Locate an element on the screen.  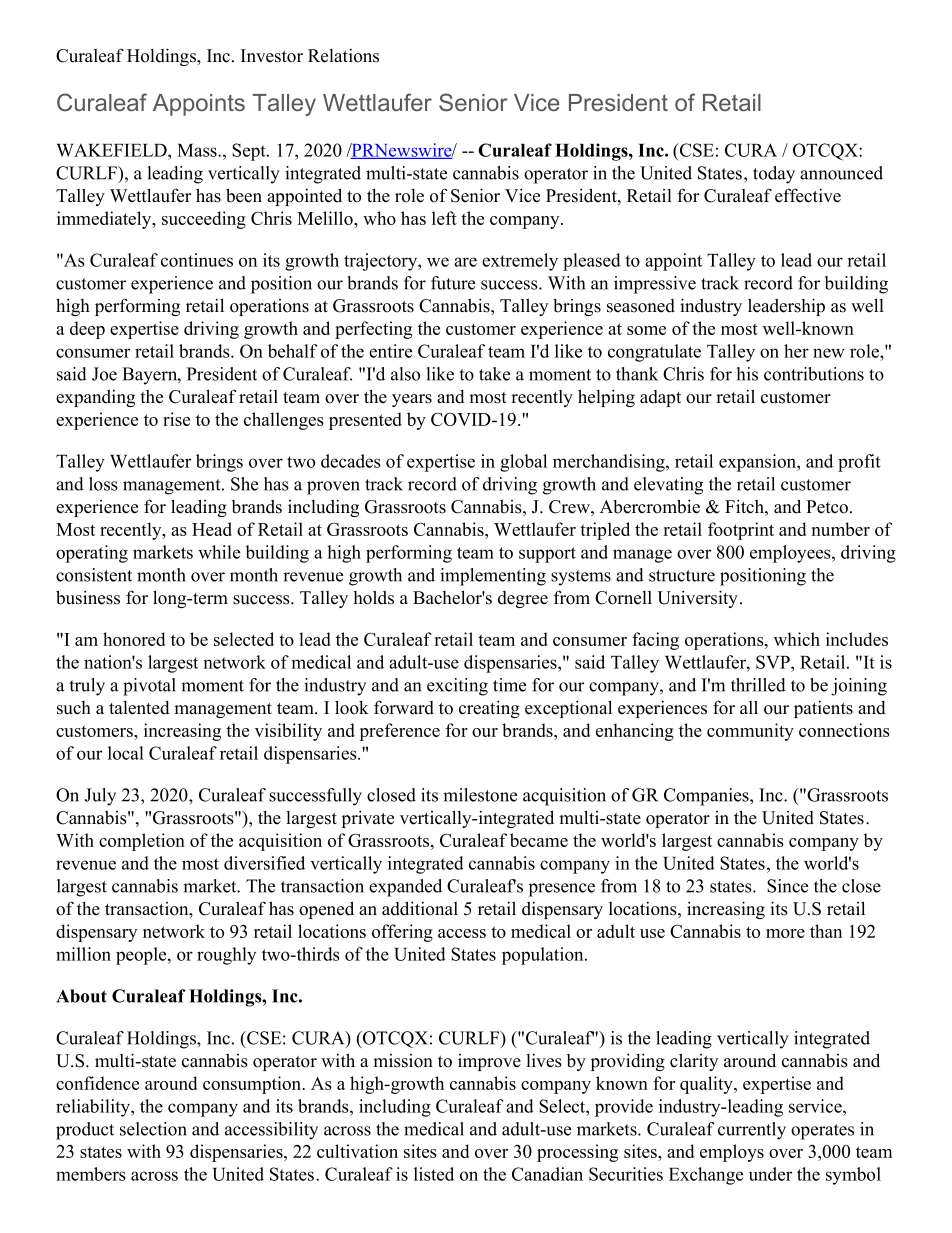
take is located at coordinates (494, 374).
